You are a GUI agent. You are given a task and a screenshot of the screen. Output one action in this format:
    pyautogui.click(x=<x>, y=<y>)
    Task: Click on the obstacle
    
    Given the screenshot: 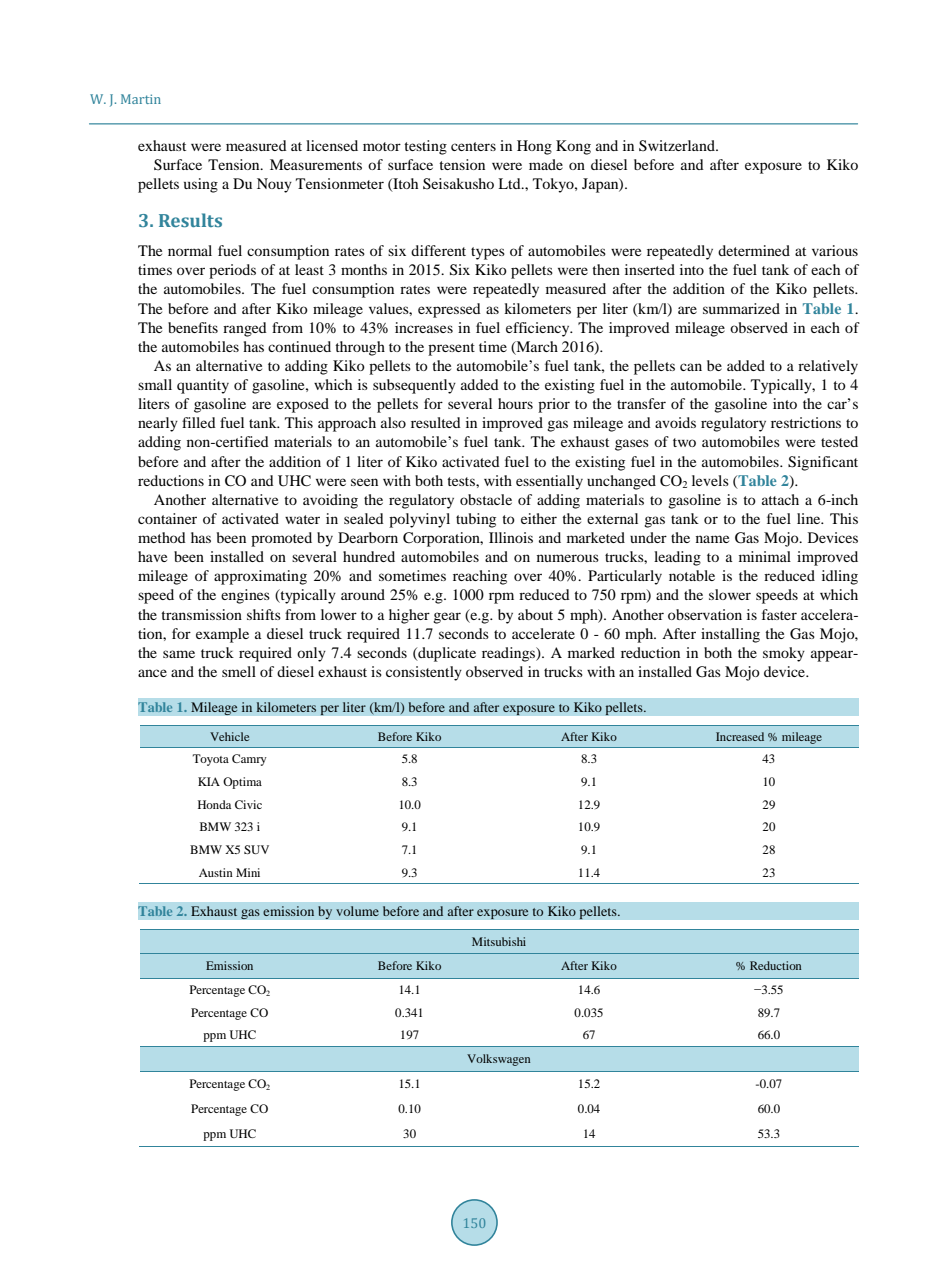 What is the action you would take?
    pyautogui.click(x=486, y=499)
